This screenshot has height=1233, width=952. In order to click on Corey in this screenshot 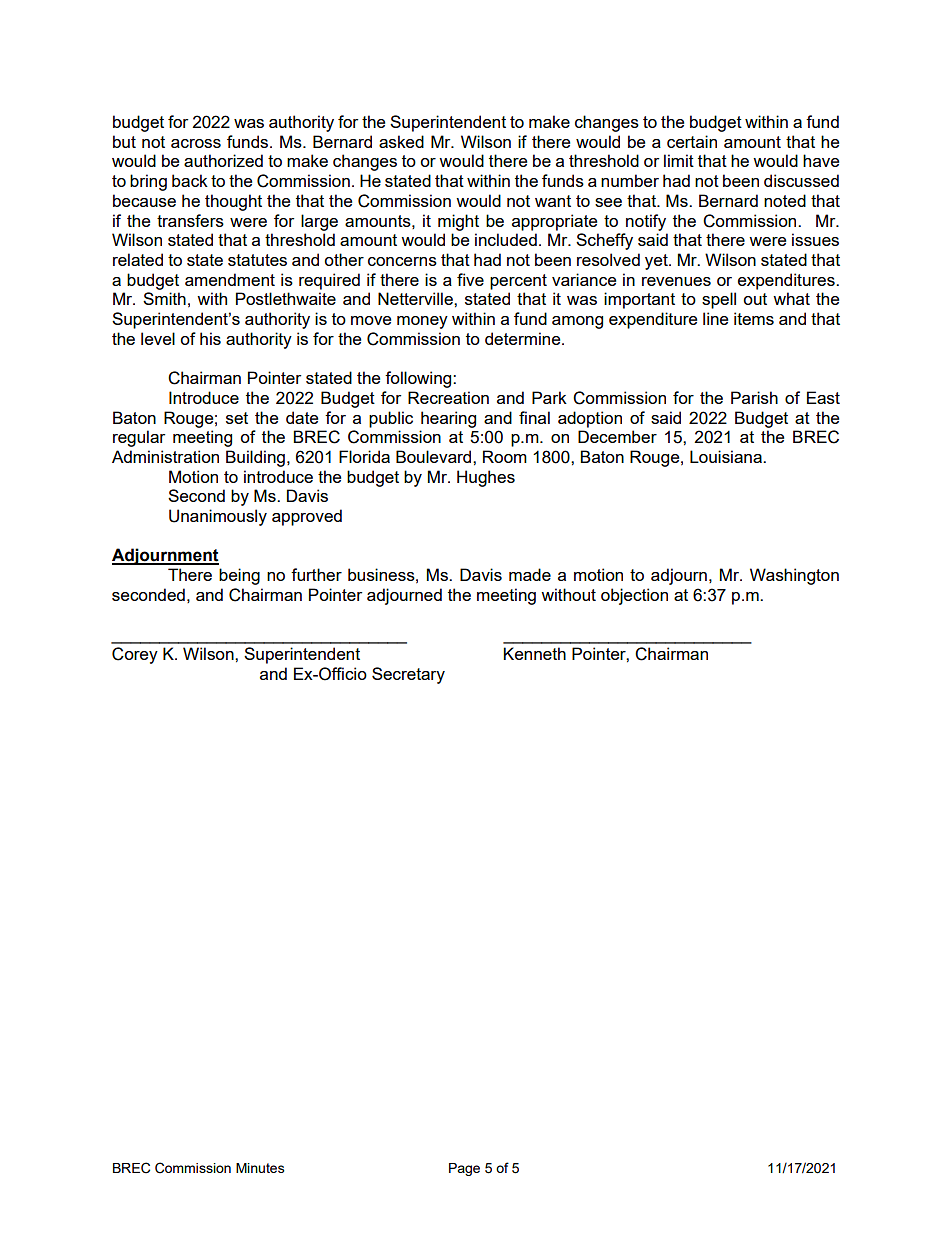, I will do `click(135, 655)`.
